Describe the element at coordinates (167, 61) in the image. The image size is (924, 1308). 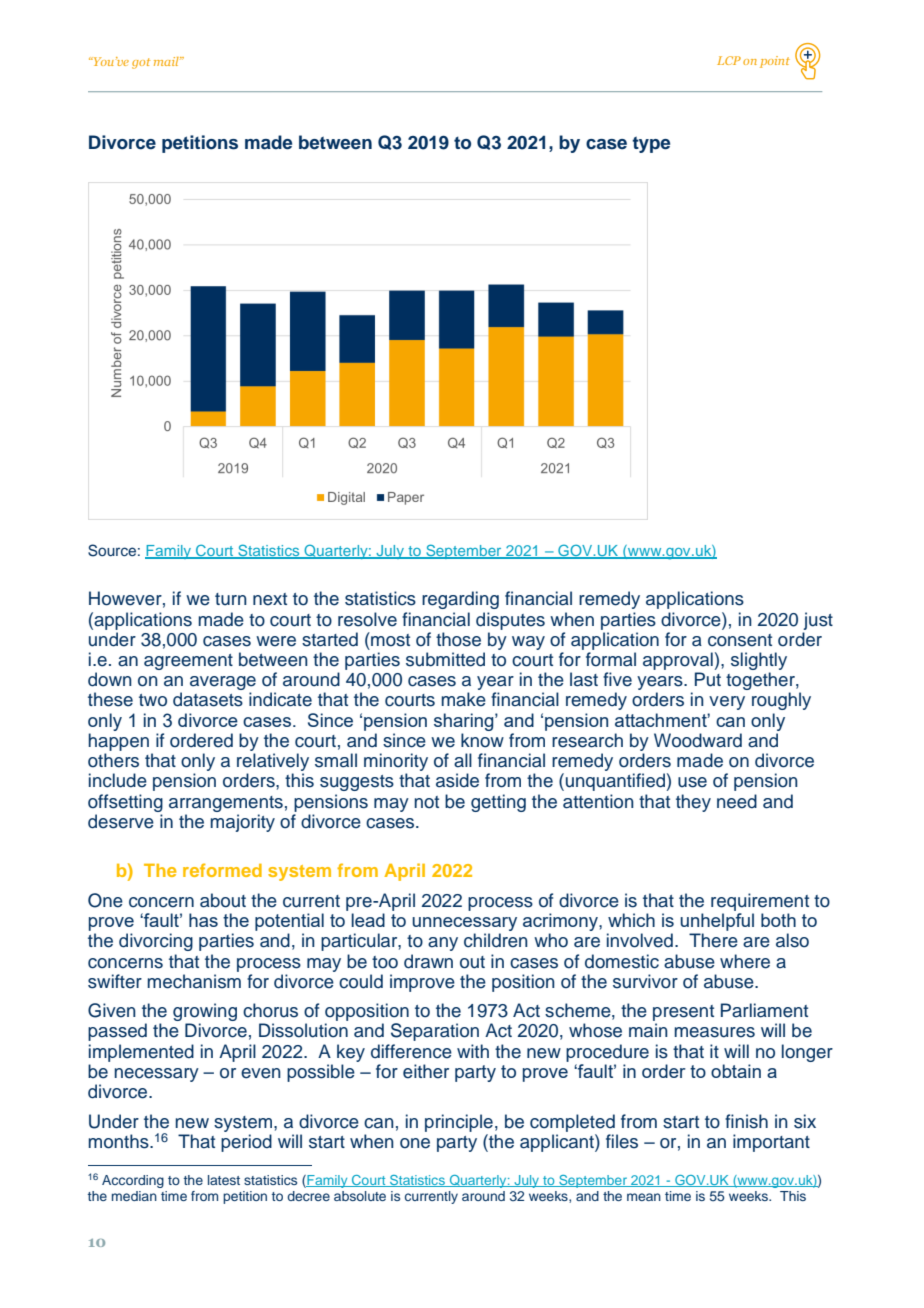
I see `mail` at that location.
